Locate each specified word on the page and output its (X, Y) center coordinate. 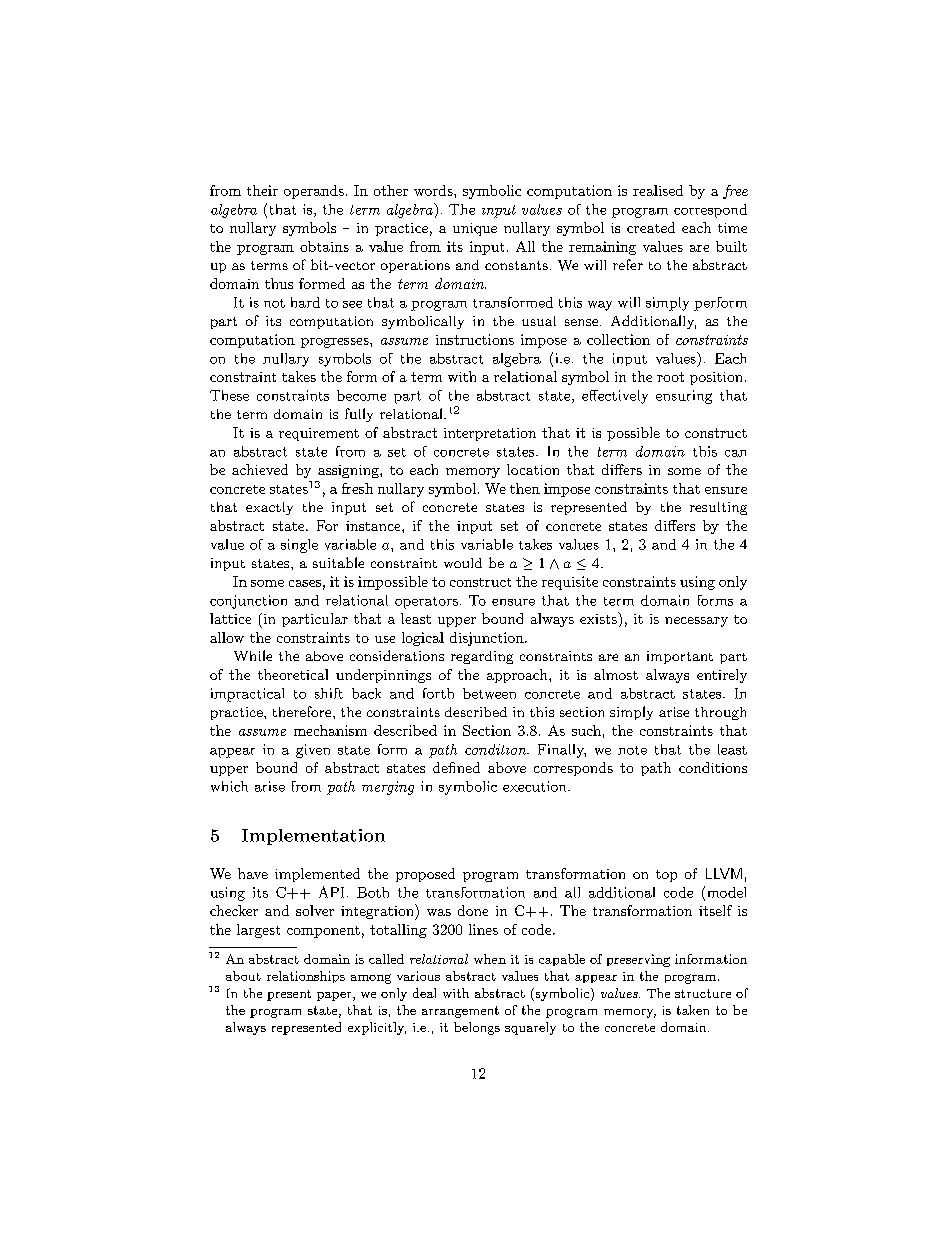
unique (475, 229)
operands (314, 192)
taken (693, 1010)
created (651, 227)
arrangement (460, 1012)
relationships (306, 977)
